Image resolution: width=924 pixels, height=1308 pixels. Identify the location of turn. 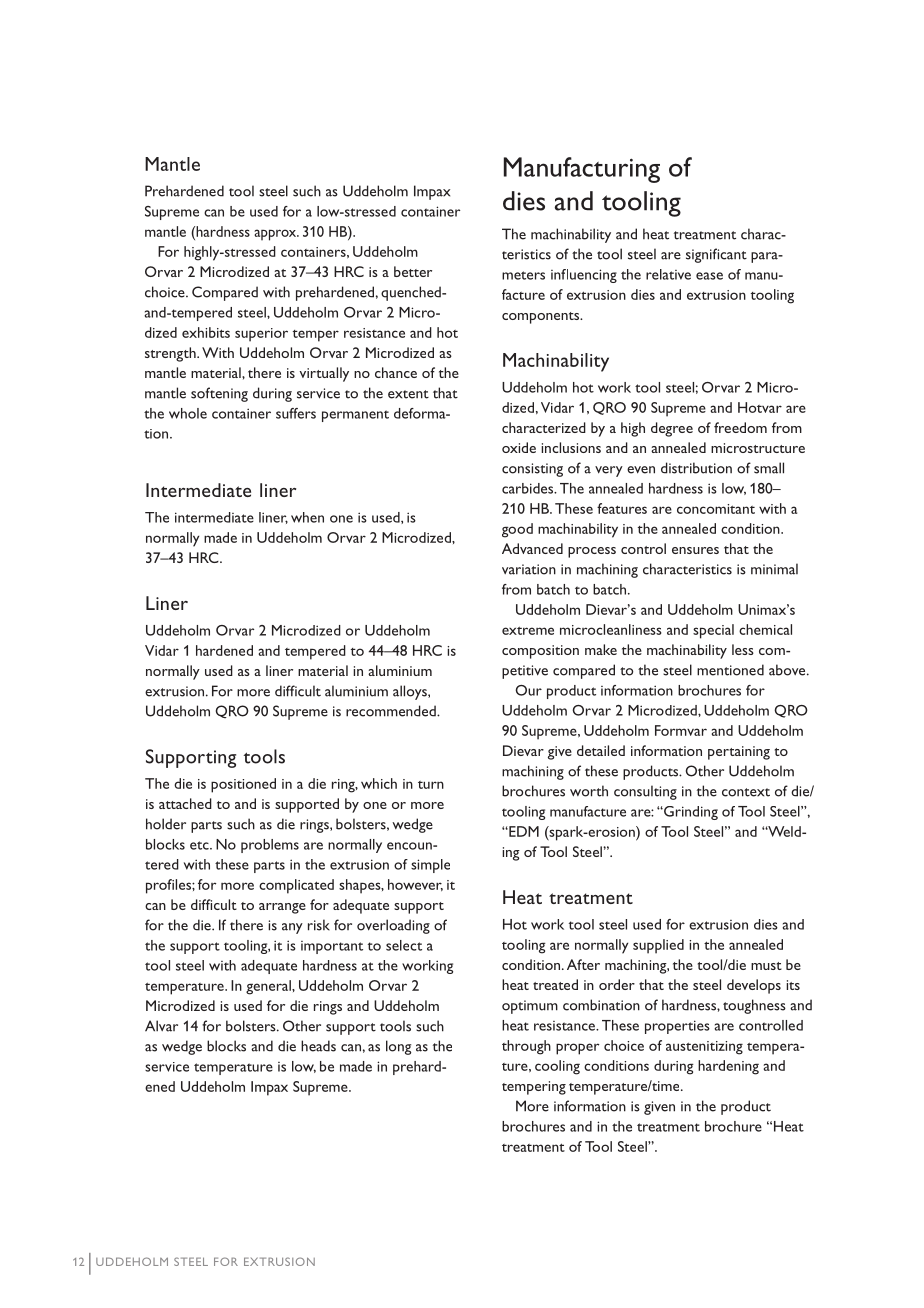
(431, 785).
